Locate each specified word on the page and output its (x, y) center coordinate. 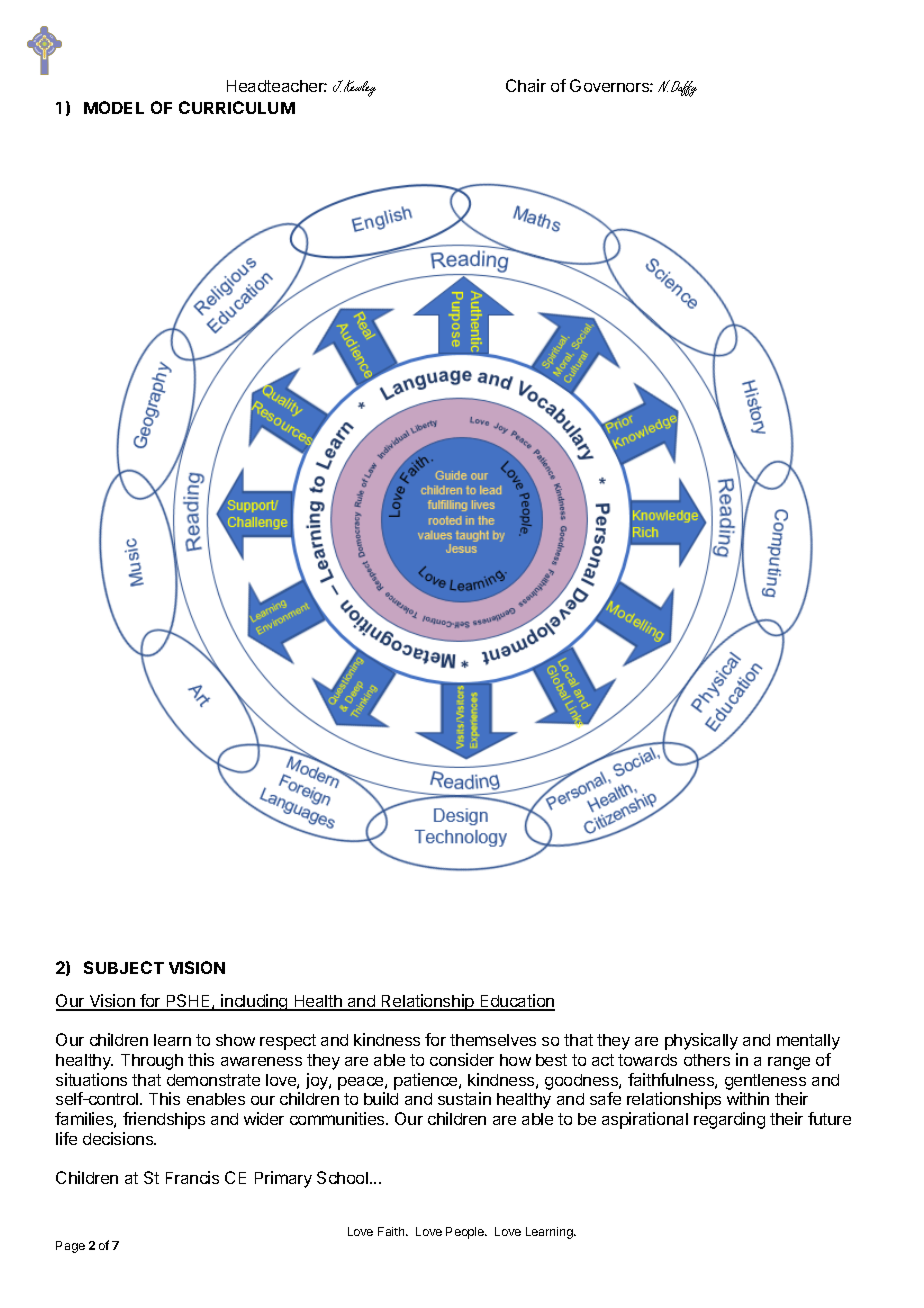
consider (462, 1059)
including (255, 1002)
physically (701, 1041)
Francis (192, 1177)
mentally (808, 1042)
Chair (526, 85)
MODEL (114, 107)
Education (516, 1002)
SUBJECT (124, 967)
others (707, 1060)
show (235, 1040)
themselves (493, 1040)
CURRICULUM (237, 107)
